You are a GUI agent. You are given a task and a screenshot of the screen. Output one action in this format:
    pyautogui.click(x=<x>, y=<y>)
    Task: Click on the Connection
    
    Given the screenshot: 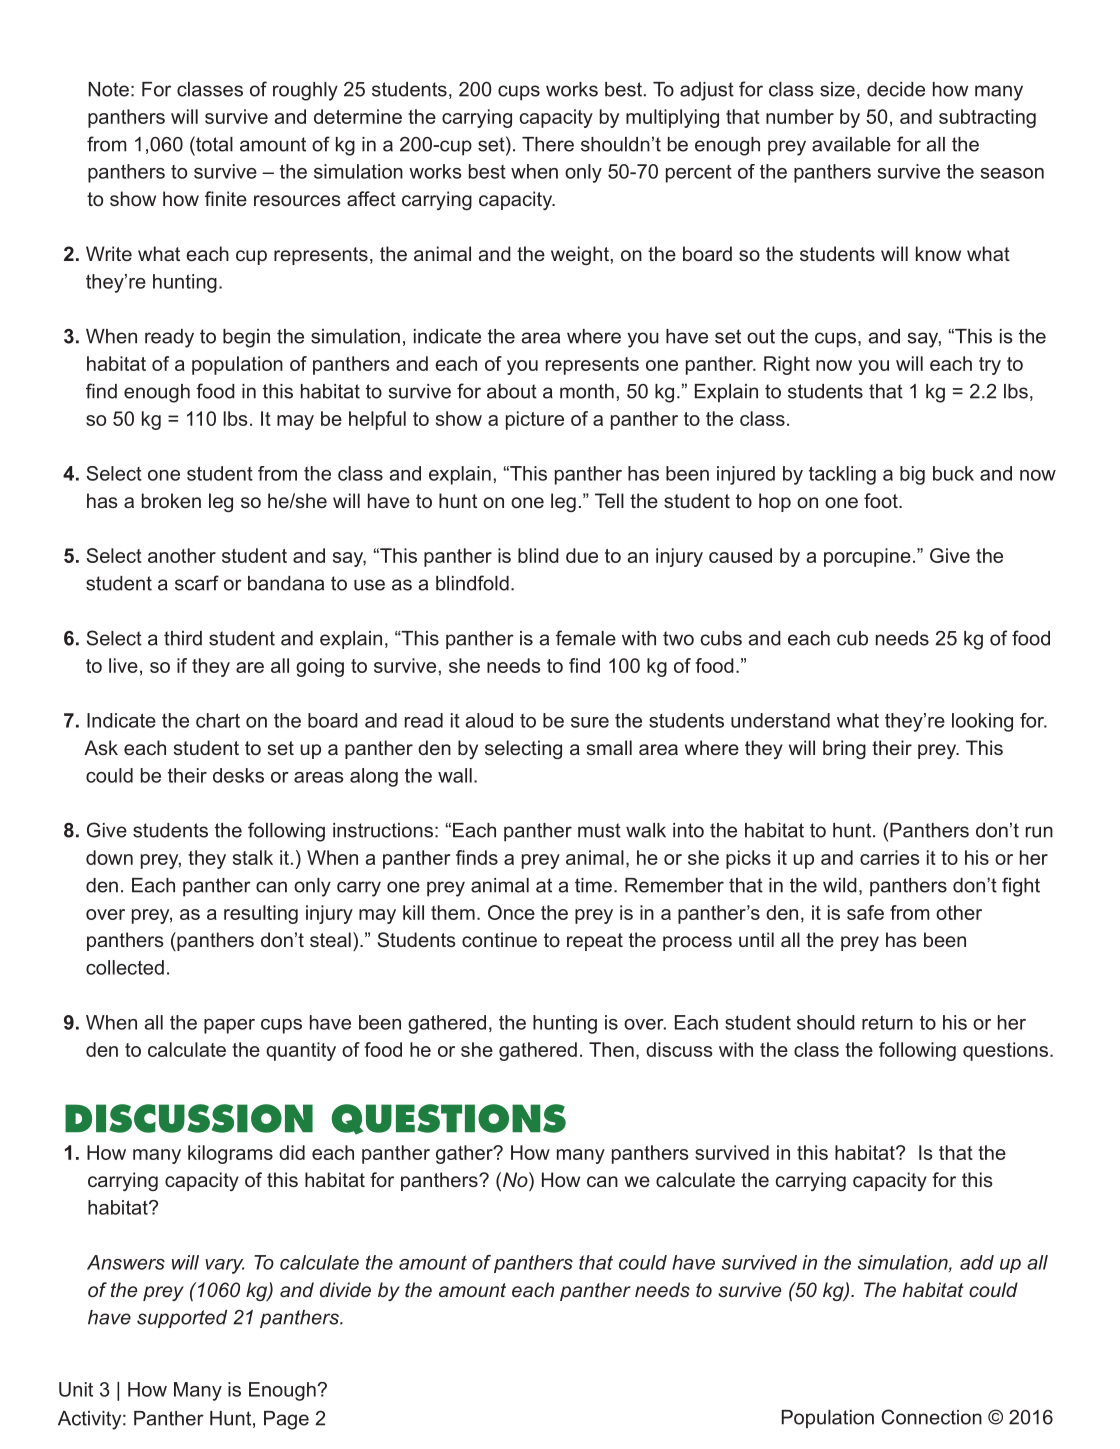 What is the action you would take?
    pyautogui.click(x=932, y=1417)
